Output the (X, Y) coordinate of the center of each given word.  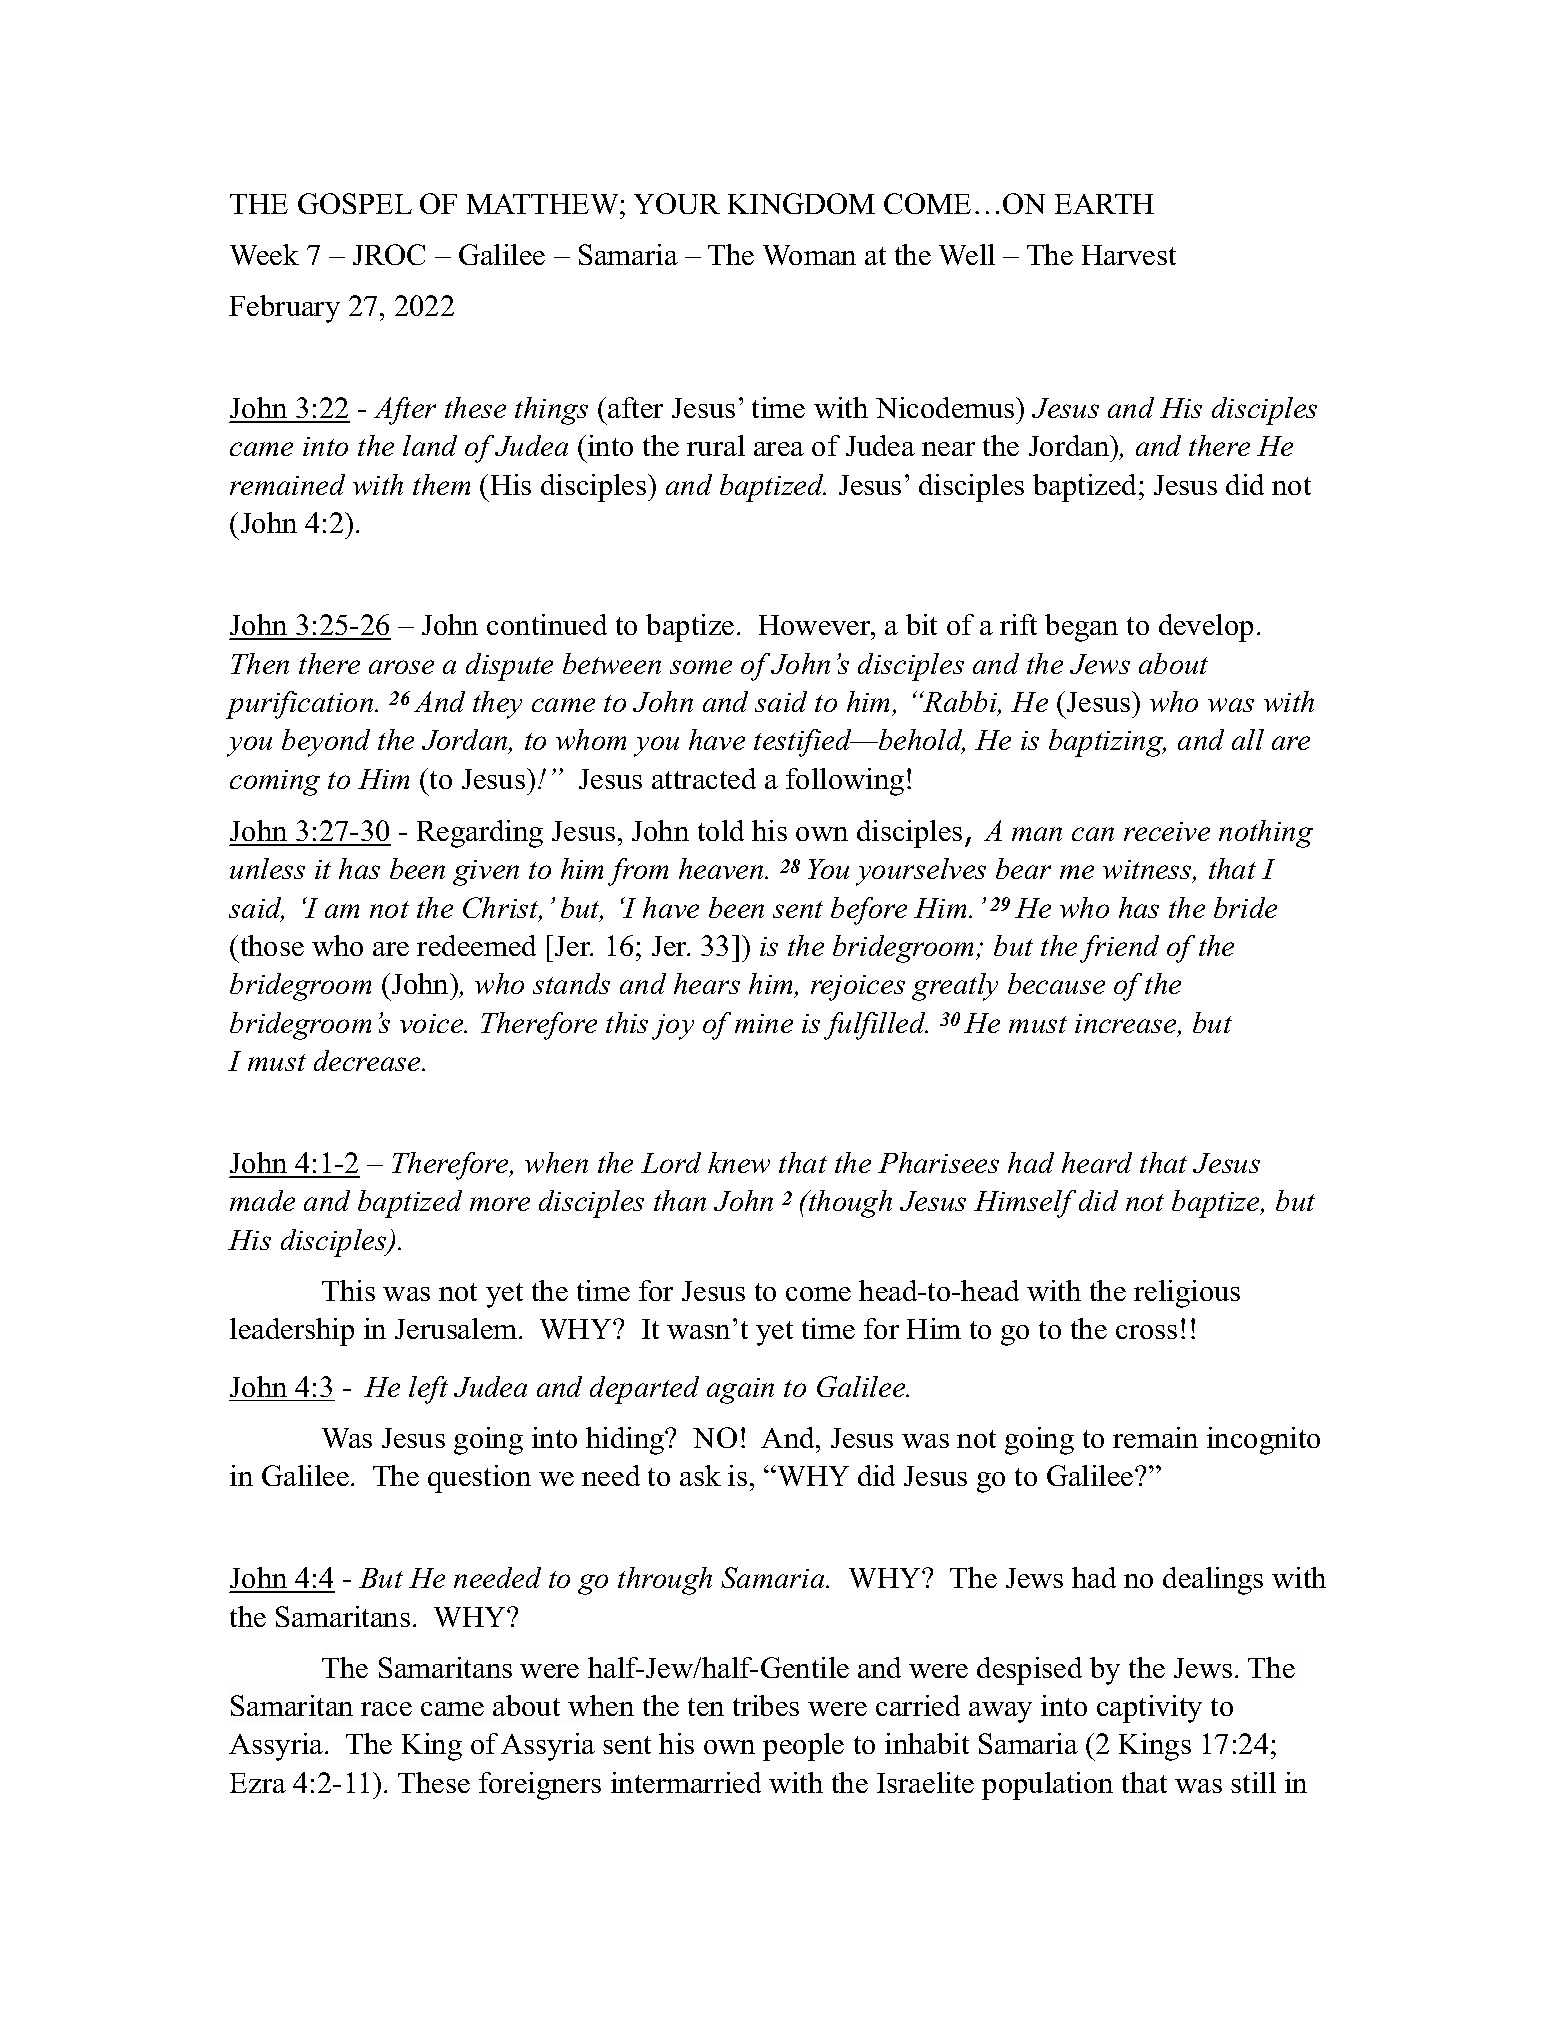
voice (433, 1023)
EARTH (1104, 204)
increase (1127, 1025)
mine (764, 1023)
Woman (809, 255)
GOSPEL (355, 203)
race (386, 1709)
